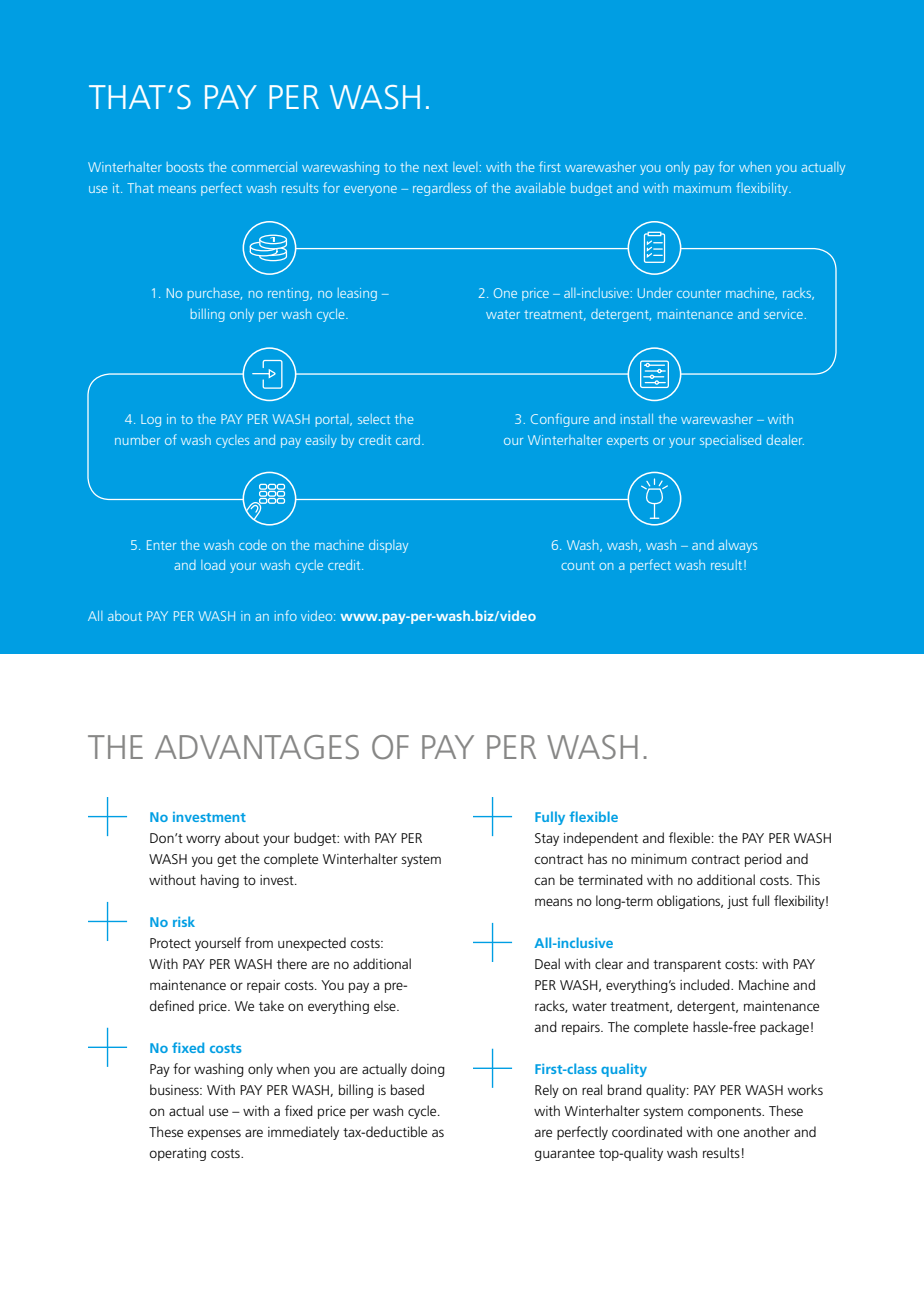 This screenshot has height=1308, width=924. I want to click on always, so click(737, 546).
